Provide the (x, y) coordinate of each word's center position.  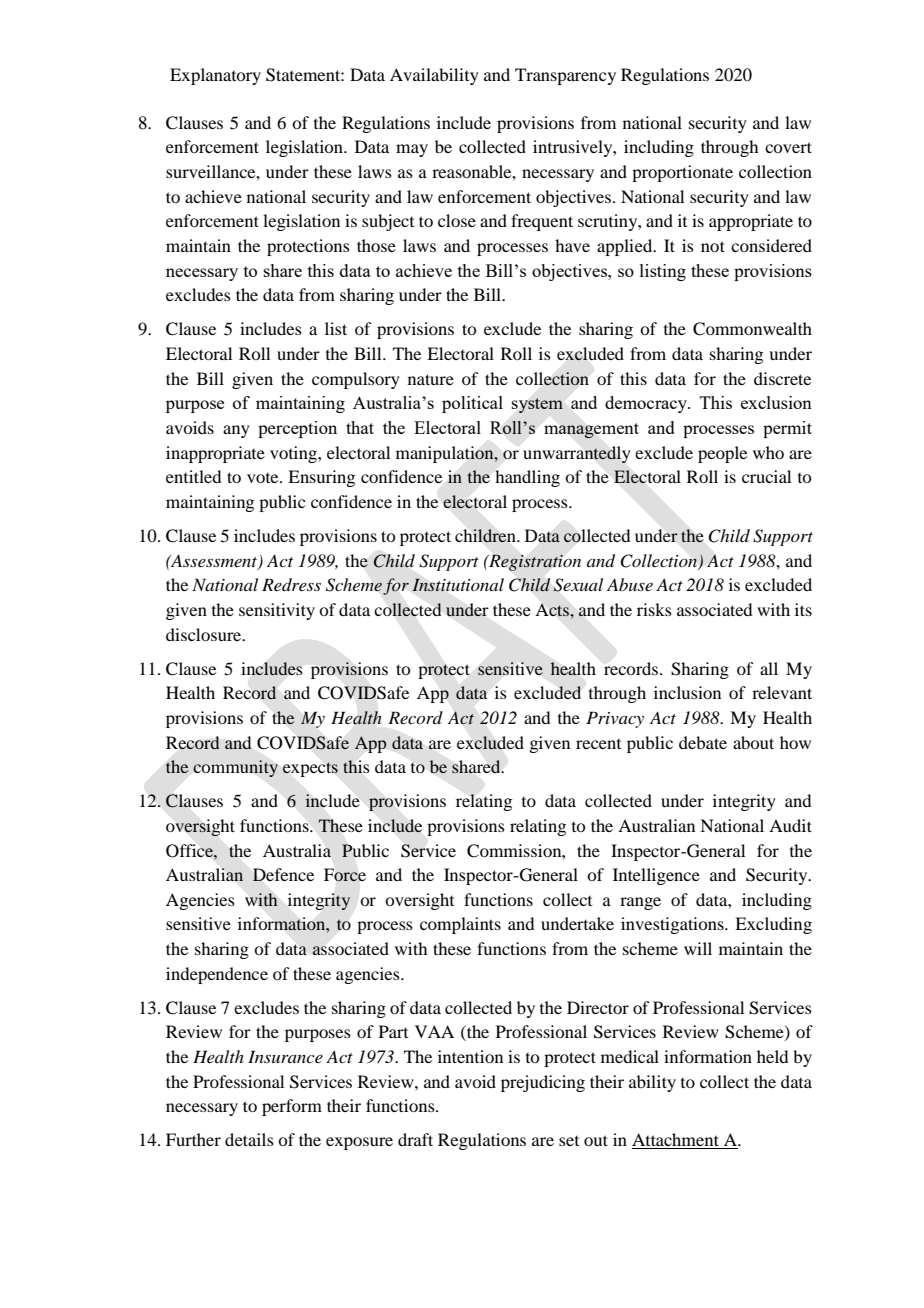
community (235, 768)
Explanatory (215, 76)
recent (598, 744)
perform (292, 1107)
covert (788, 147)
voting (294, 454)
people (722, 454)
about (753, 742)
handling (527, 478)
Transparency (565, 76)
